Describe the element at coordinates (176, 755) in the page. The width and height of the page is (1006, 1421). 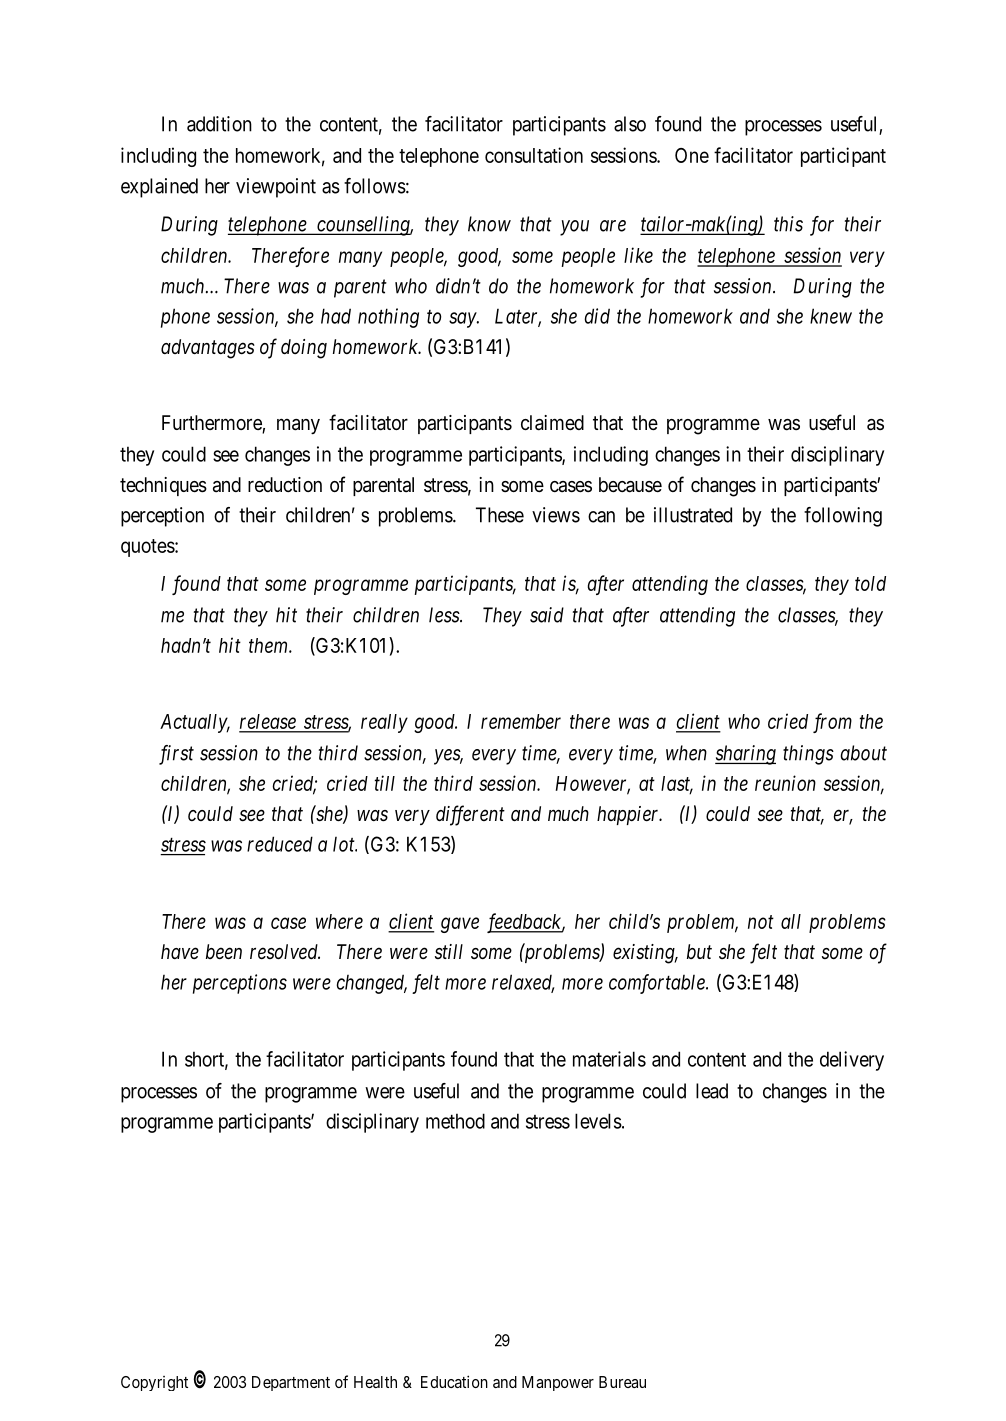
I see `first` at that location.
